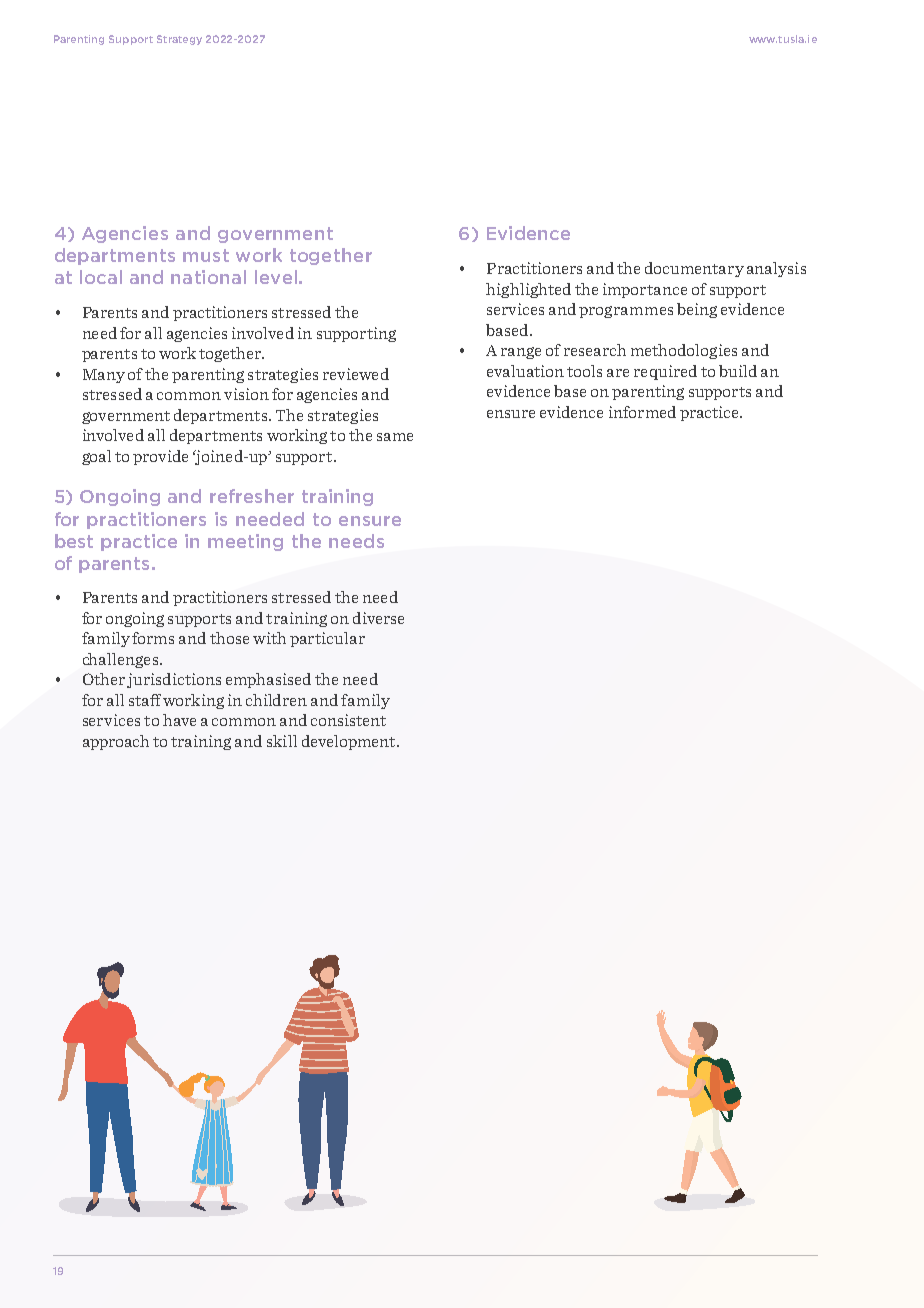 The height and width of the screenshot is (1308, 924). I want to click on reviewed, so click(356, 374).
